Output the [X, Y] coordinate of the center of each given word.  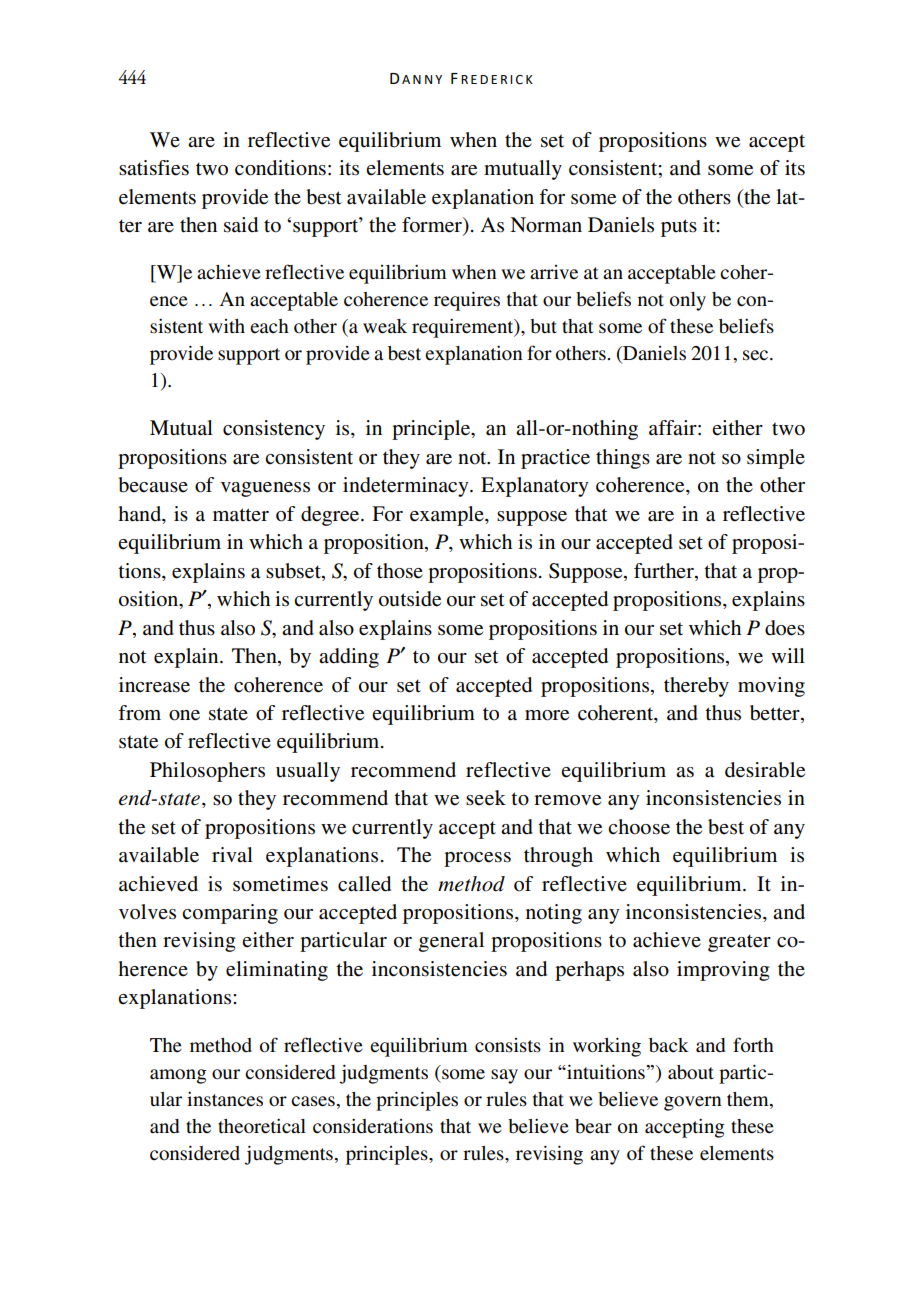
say [504, 1076]
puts [679, 228]
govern [693, 1103]
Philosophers [207, 772]
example [448, 516]
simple [776, 459]
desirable [765, 770]
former [433, 226]
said [241, 225]
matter [241, 515]
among [178, 1076]
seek [486, 798]
